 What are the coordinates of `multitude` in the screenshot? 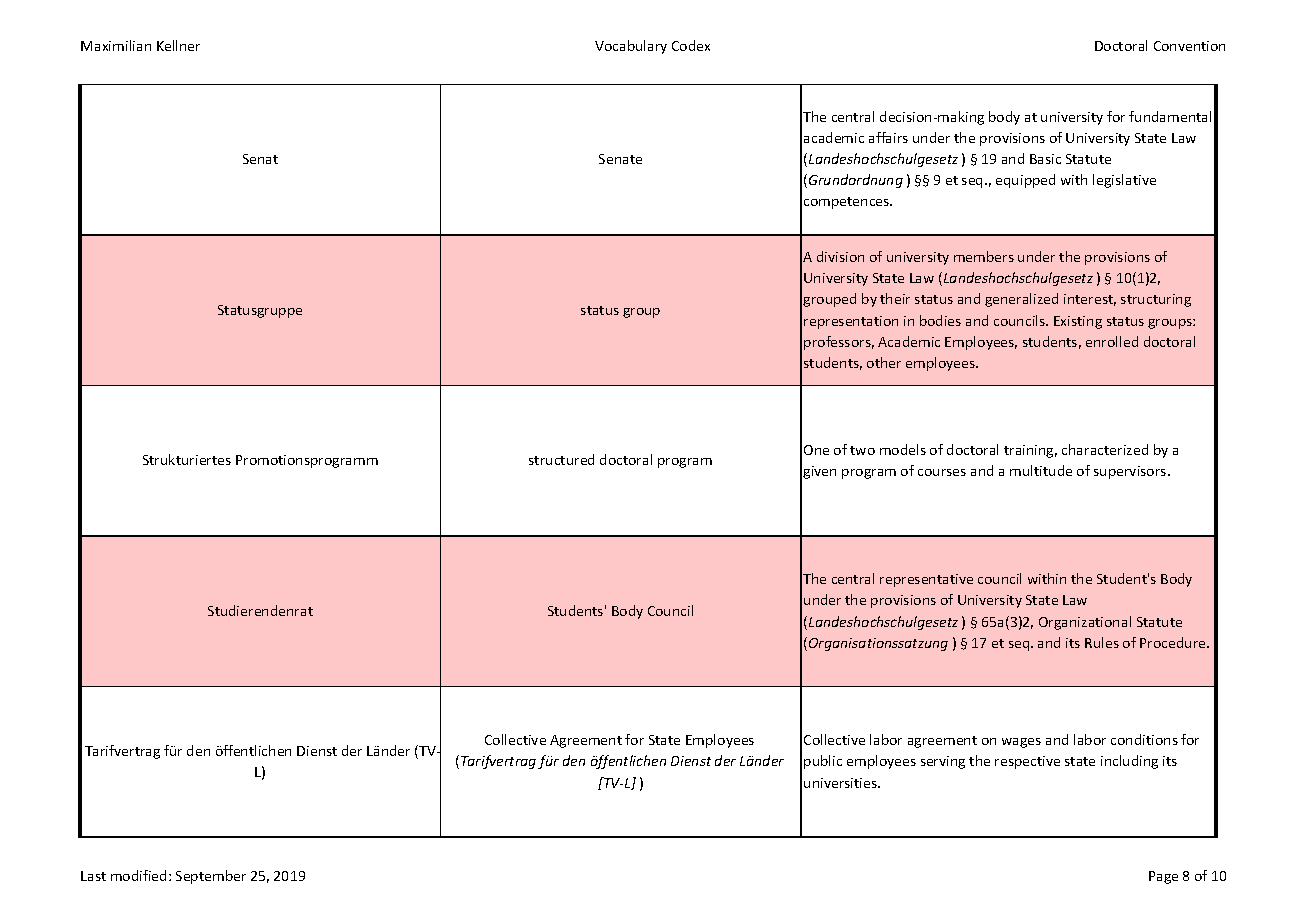 It's located at (1041, 470).
